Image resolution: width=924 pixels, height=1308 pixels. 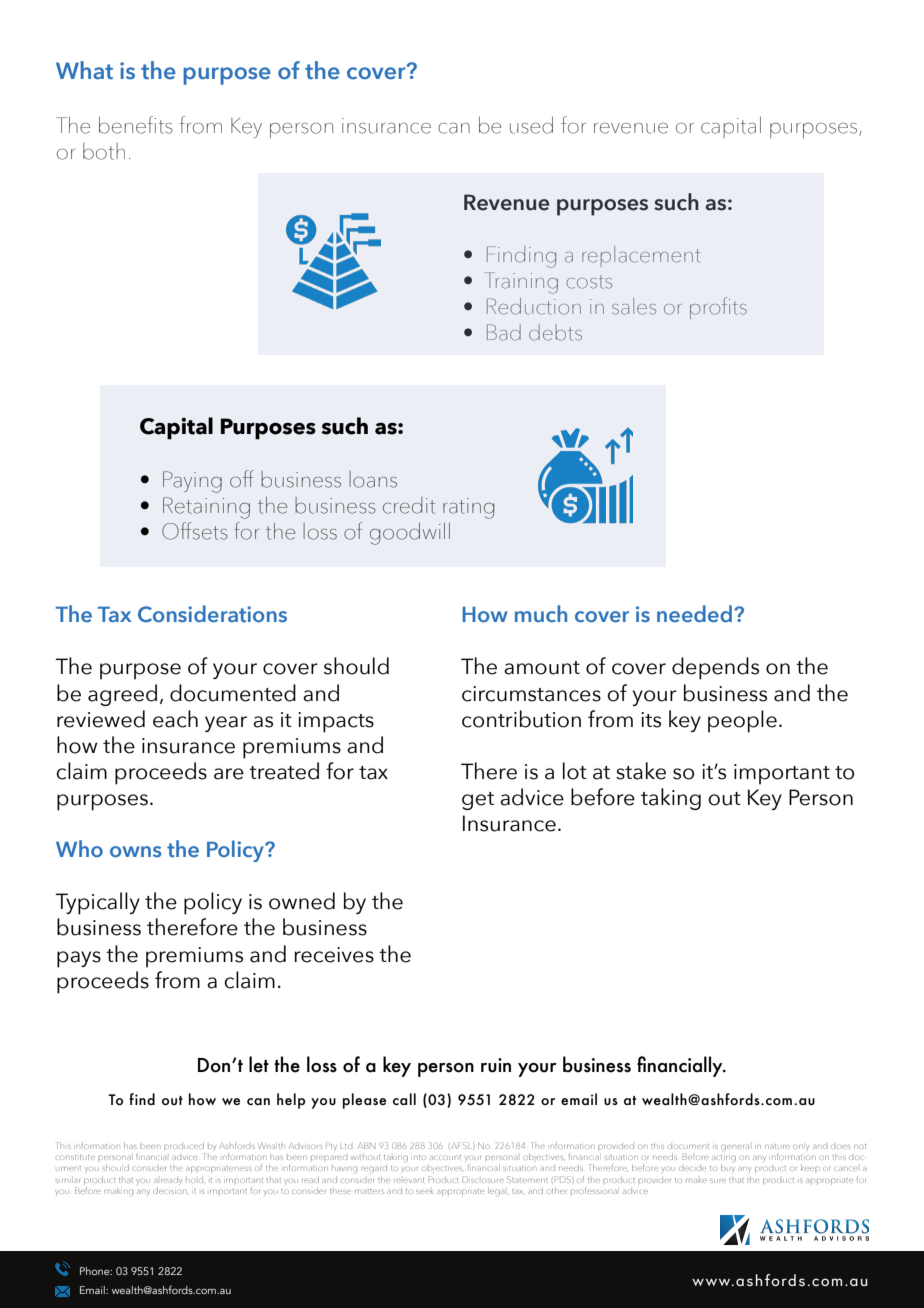 I want to click on needed, so click(x=694, y=614).
